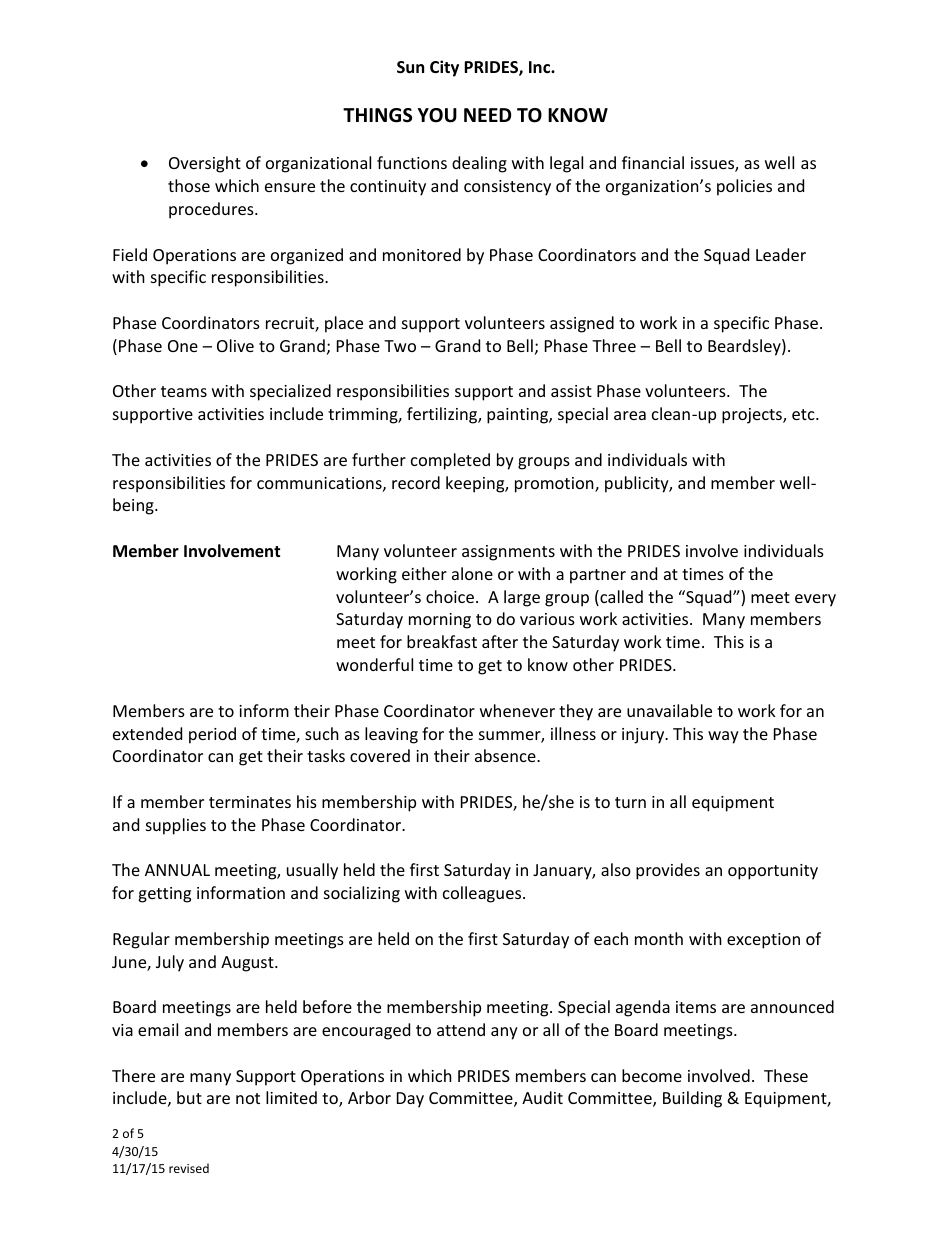 The image size is (952, 1233). Describe the element at coordinates (487, 115) in the page. I see `NEED` at that location.
